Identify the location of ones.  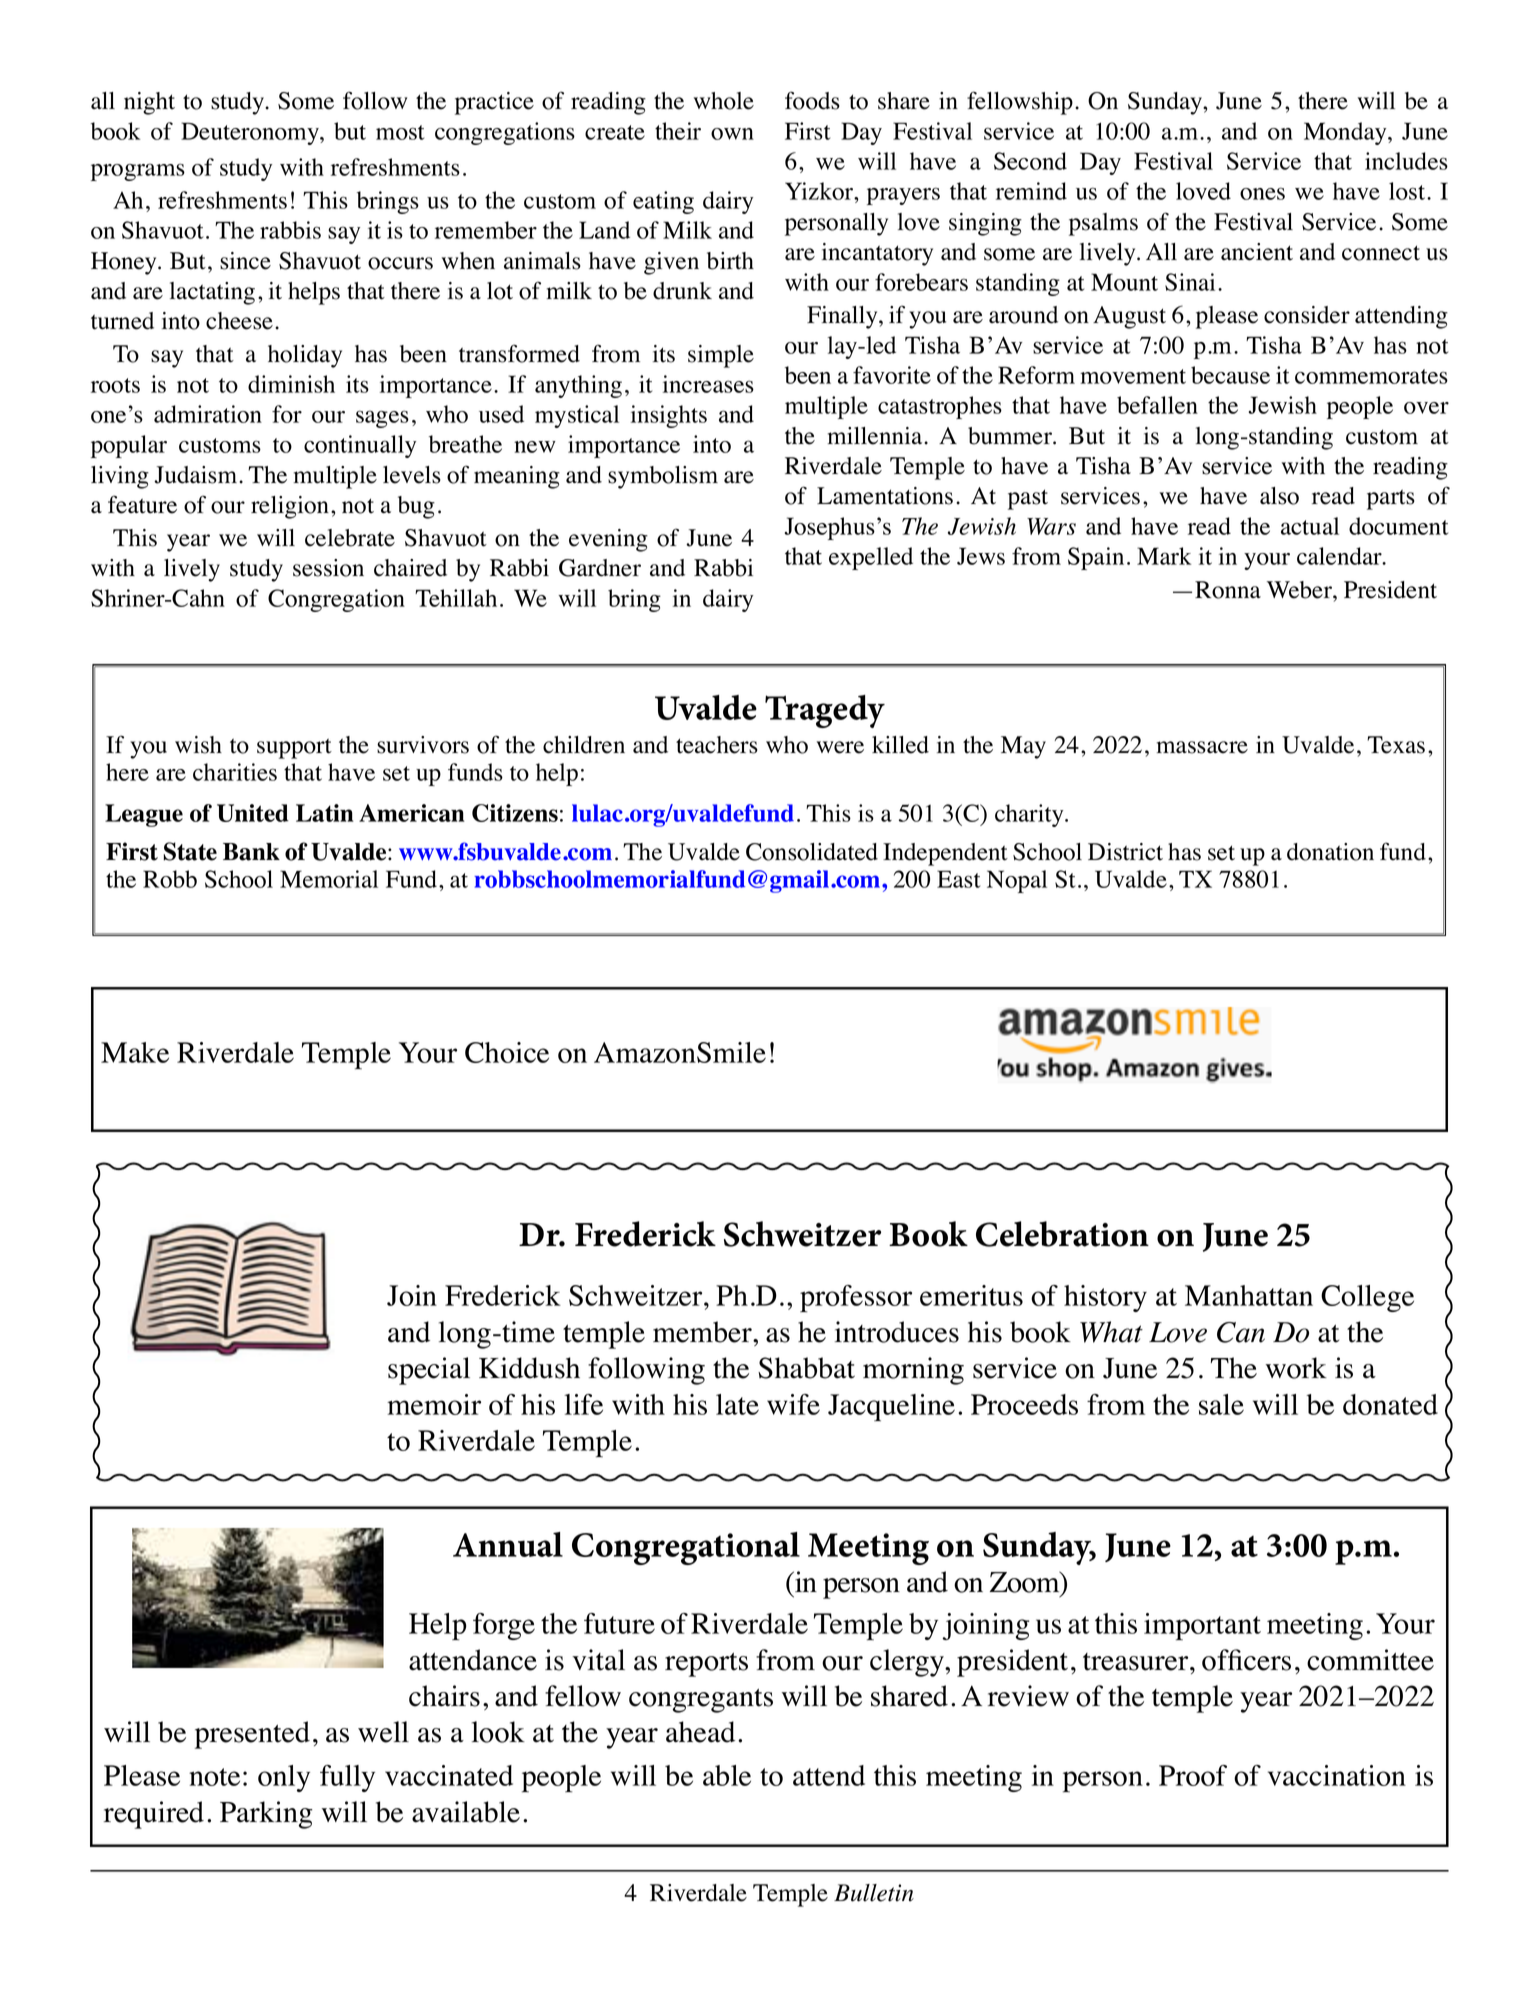
(1262, 193).
